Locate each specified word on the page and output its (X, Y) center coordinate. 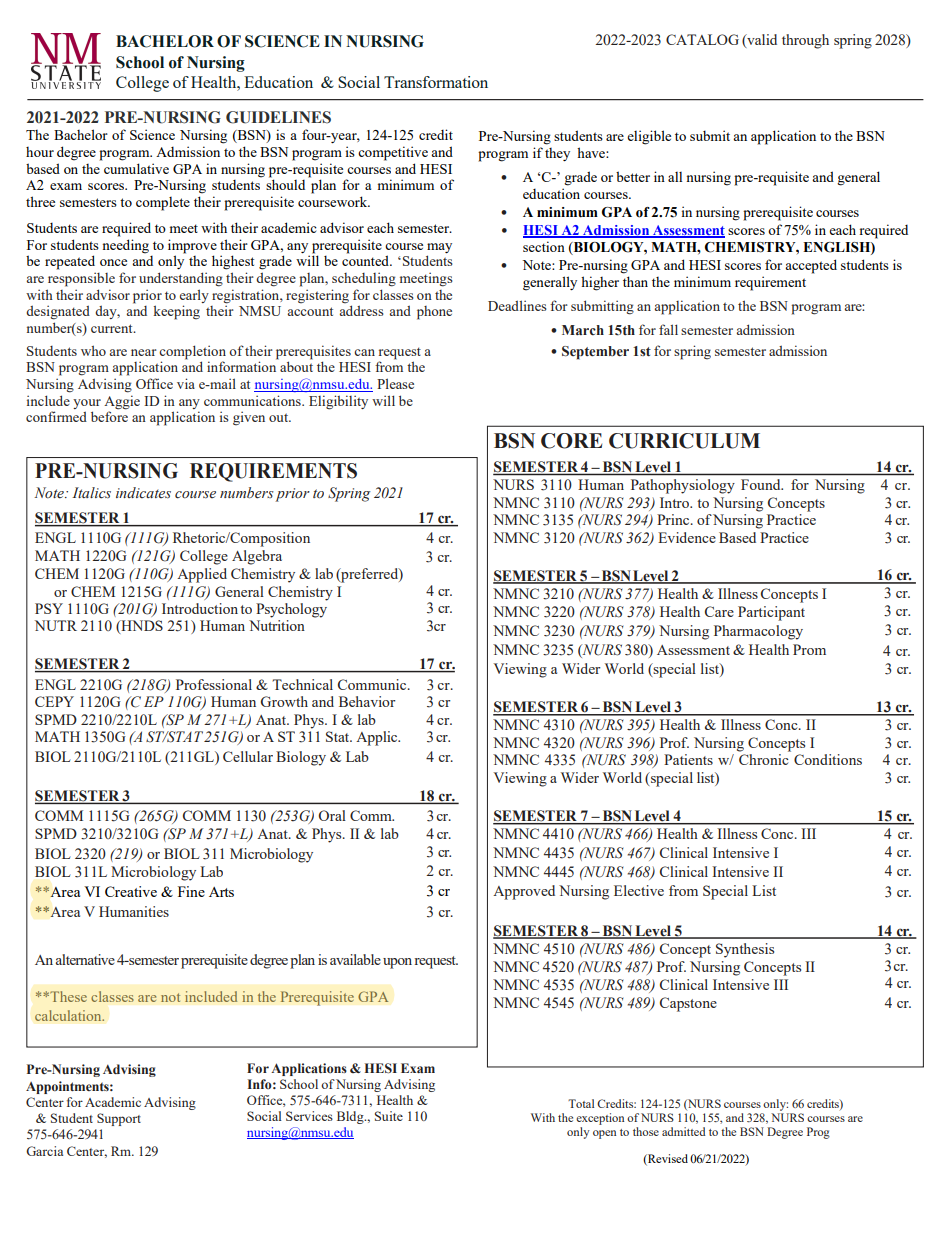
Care (719, 611)
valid (761, 40)
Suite (389, 1116)
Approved (524, 892)
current (113, 328)
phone (434, 313)
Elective (639, 890)
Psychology (291, 609)
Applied (202, 575)
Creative (131, 891)
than (635, 281)
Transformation (436, 82)
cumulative (136, 168)
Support (119, 1119)
